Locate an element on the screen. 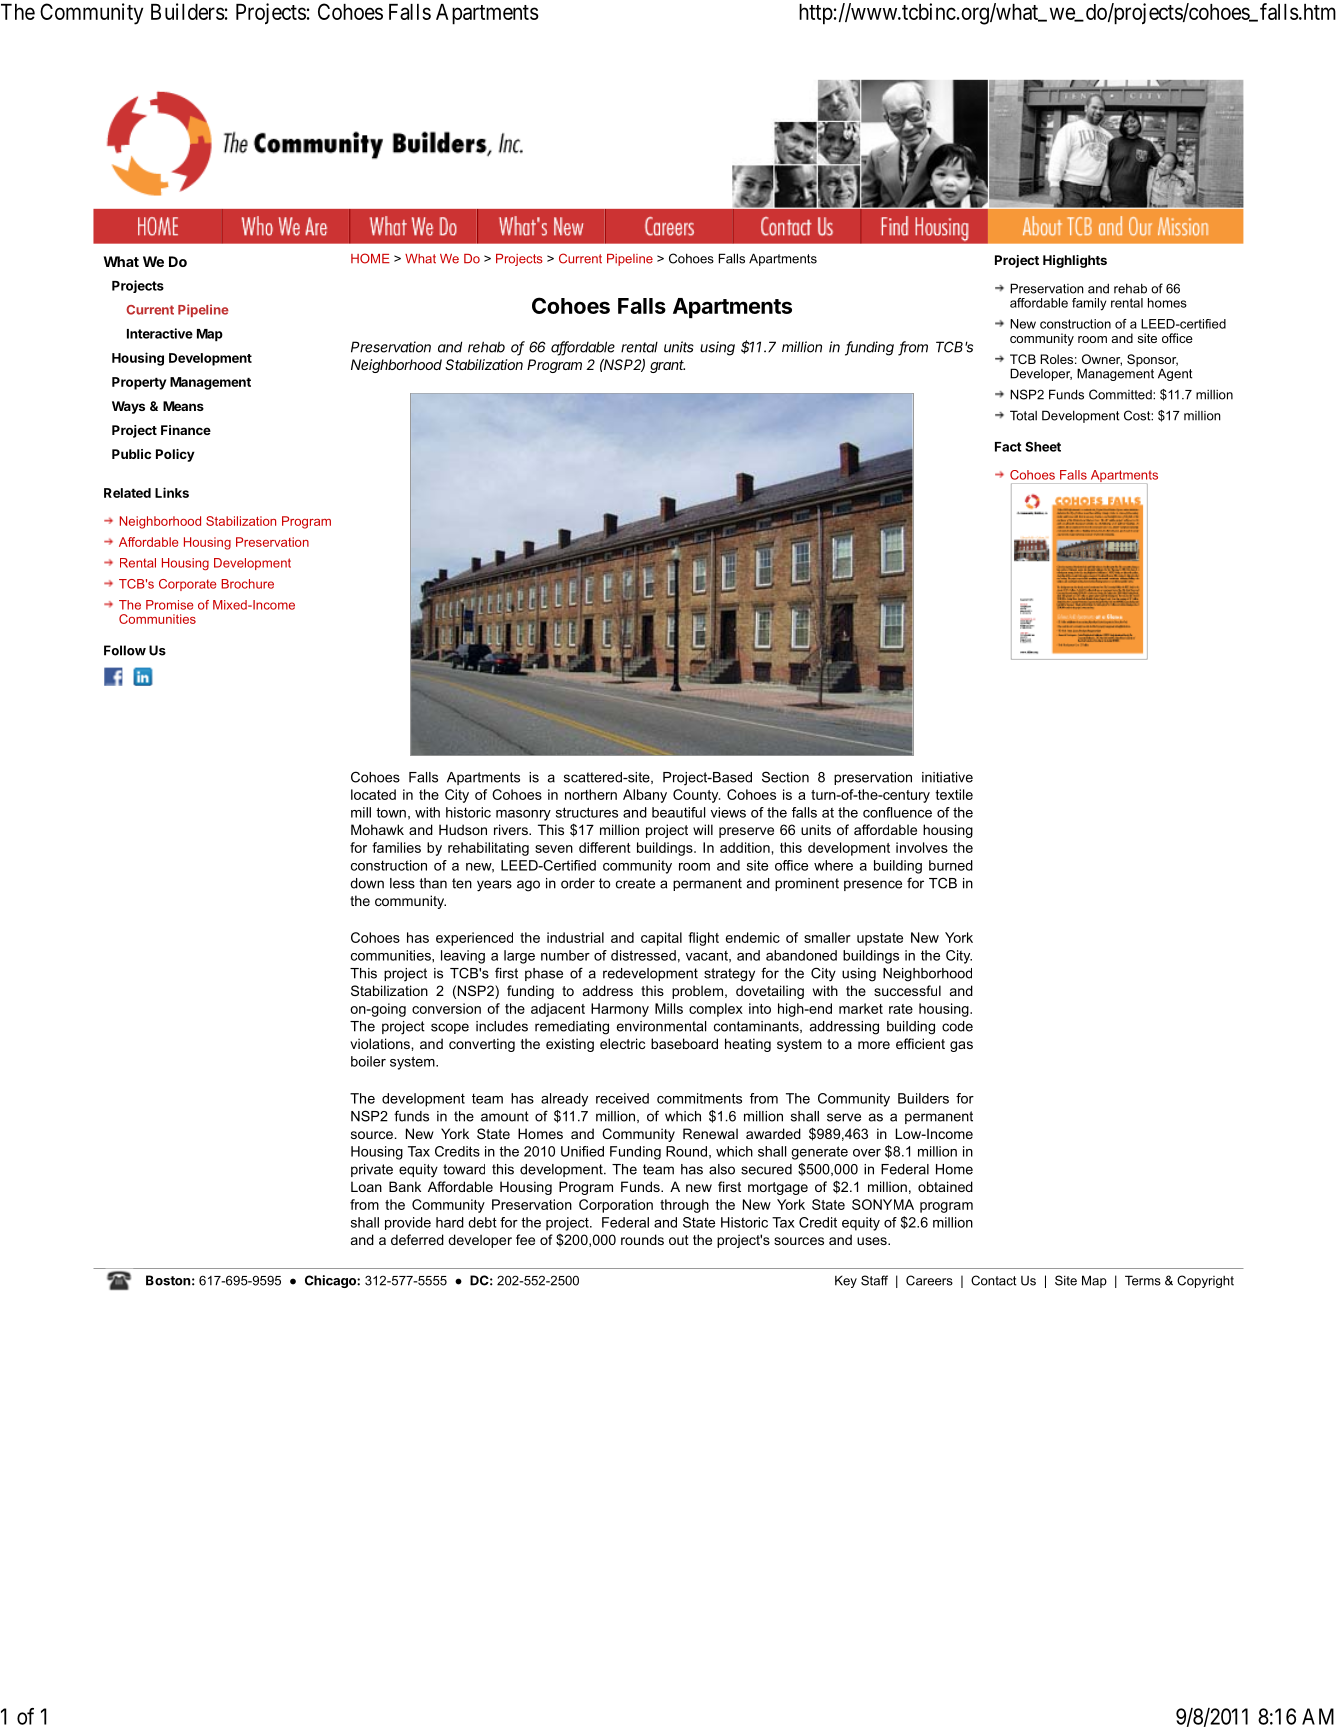 This screenshot has height=1730, width=1337. Section is located at coordinates (785, 777).
